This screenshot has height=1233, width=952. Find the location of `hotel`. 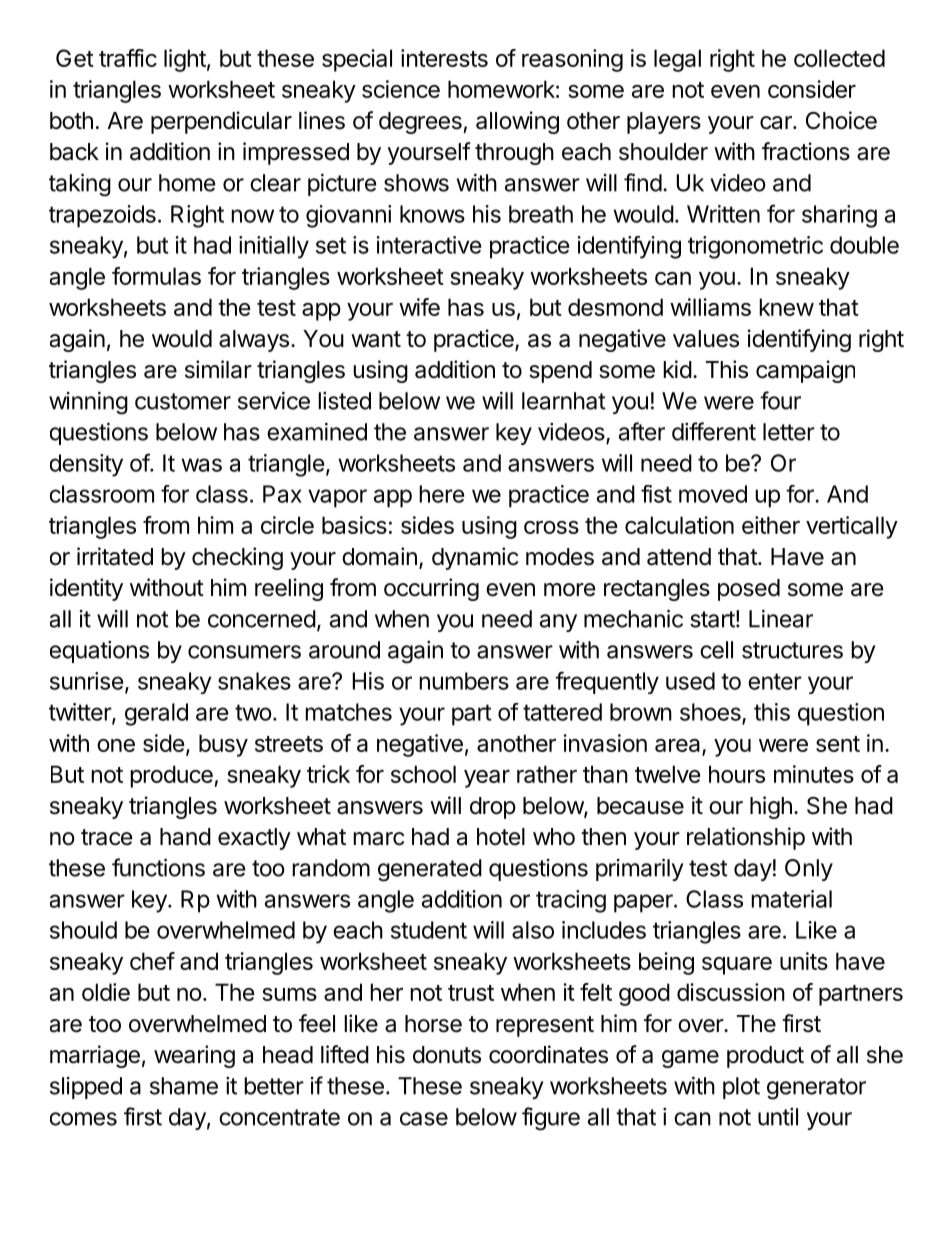

hotel is located at coordinates (501, 837).
